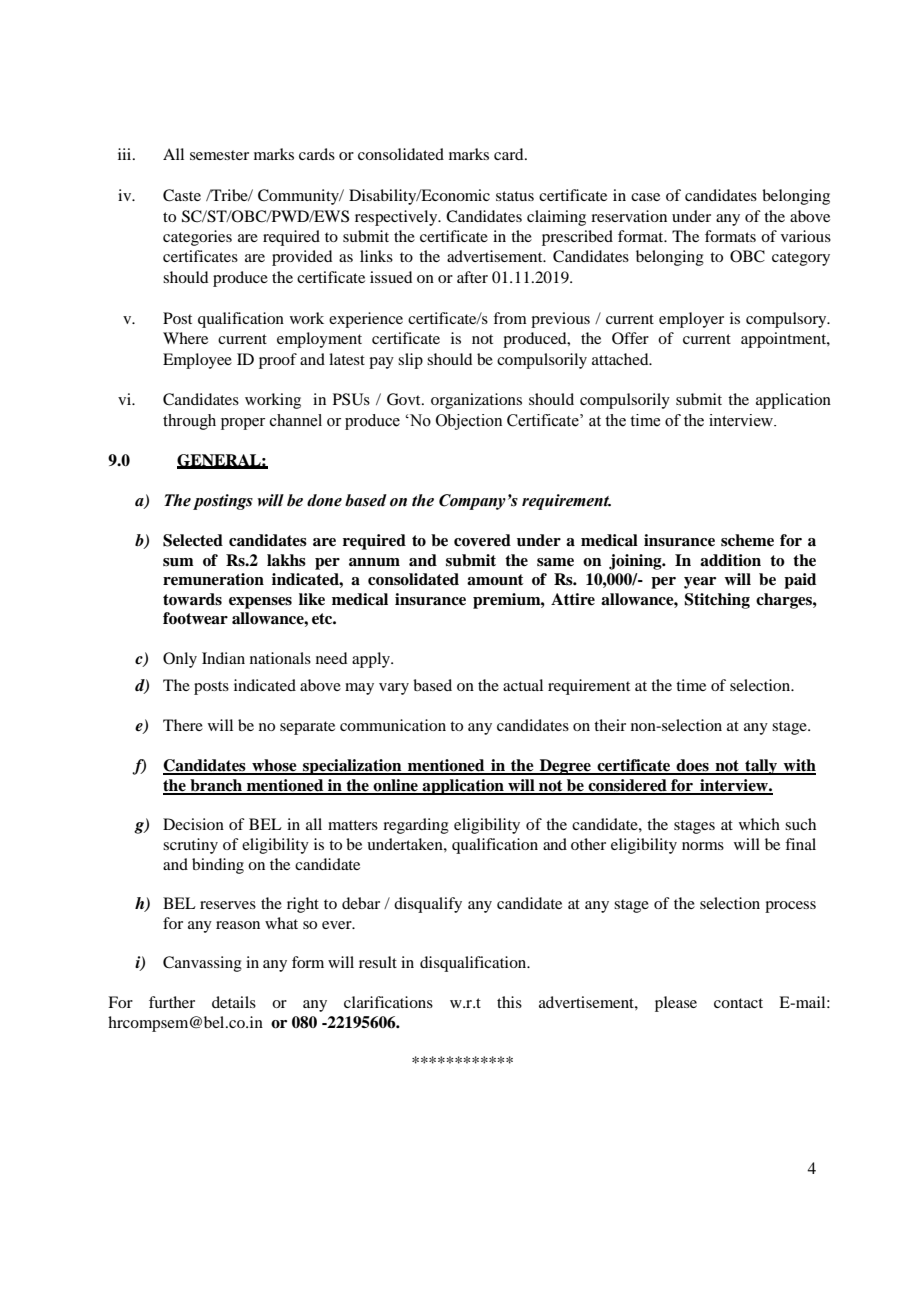  Describe the element at coordinates (645, 197) in the screenshot. I see `case` at that location.
